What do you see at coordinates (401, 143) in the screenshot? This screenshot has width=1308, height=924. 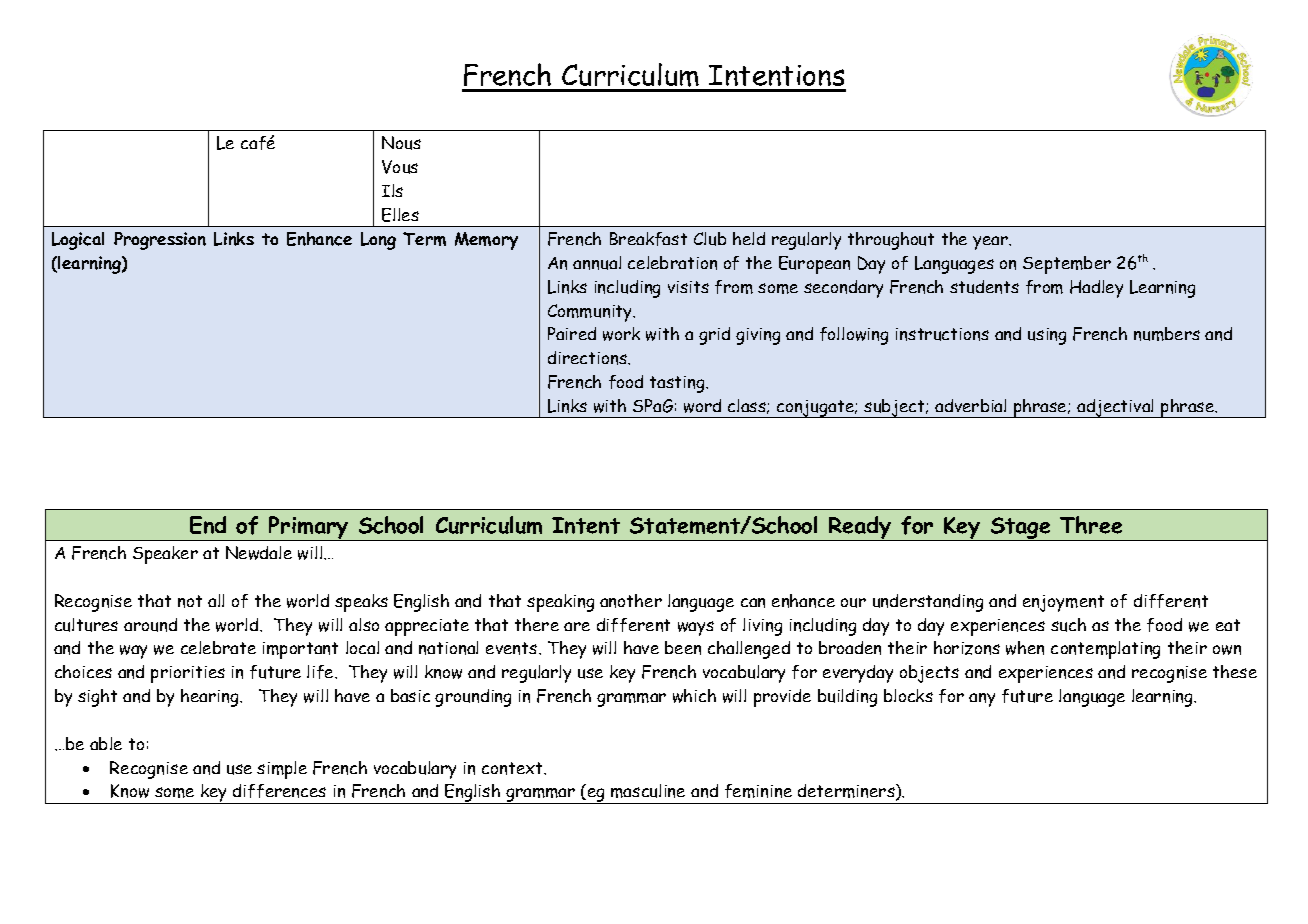 I see `Nous` at bounding box center [401, 143].
